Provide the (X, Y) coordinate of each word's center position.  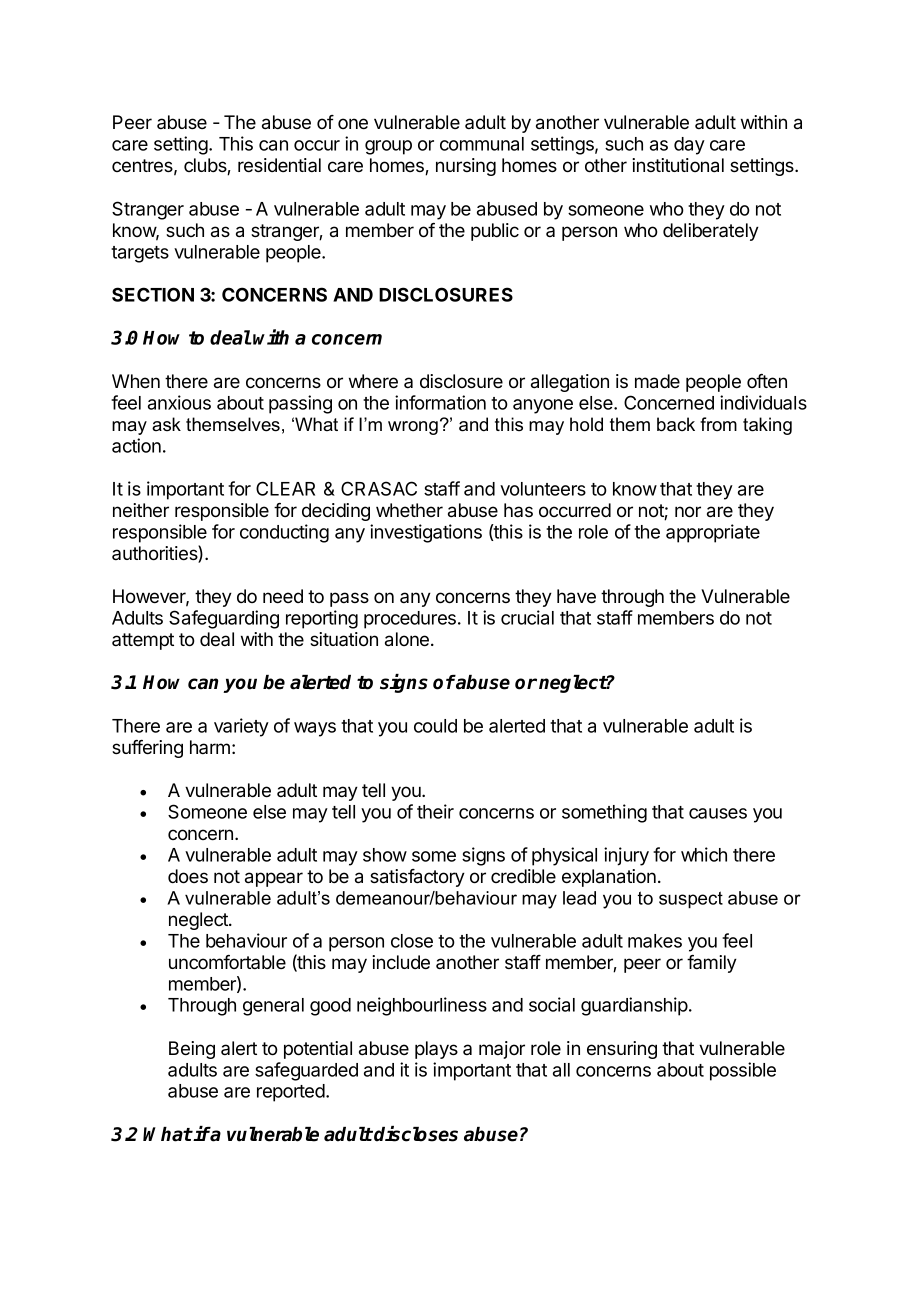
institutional (678, 165)
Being (192, 1050)
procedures (410, 620)
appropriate (713, 533)
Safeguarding (224, 619)
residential (279, 165)
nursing (466, 167)
